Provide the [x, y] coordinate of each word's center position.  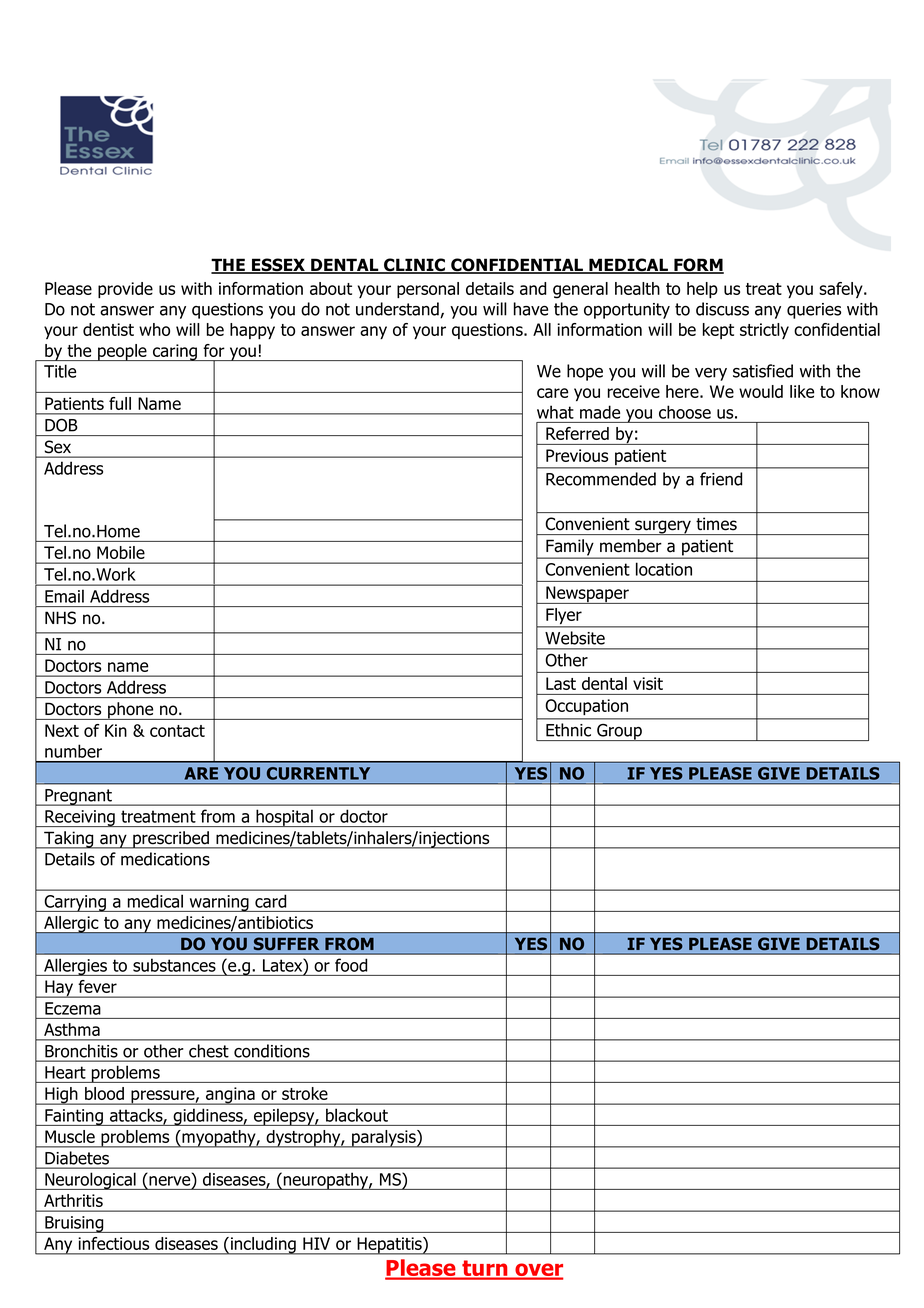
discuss [722, 309]
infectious [114, 1243]
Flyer [564, 617]
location [664, 569]
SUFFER [286, 944]
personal [428, 290]
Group [619, 732]
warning [219, 903]
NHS [60, 618]
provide [125, 290]
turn [485, 1269]
